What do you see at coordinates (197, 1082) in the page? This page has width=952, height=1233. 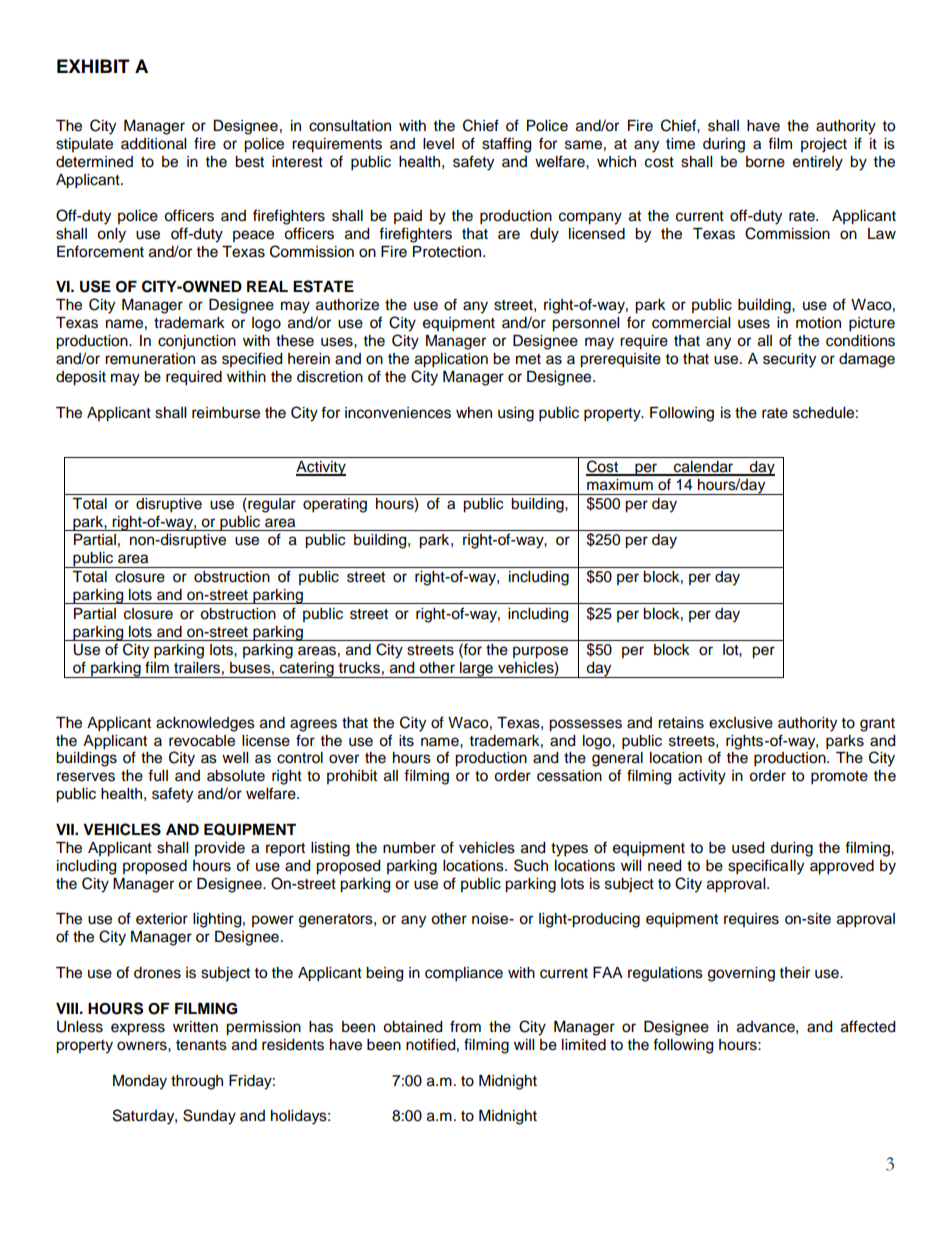 I see `through` at bounding box center [197, 1082].
